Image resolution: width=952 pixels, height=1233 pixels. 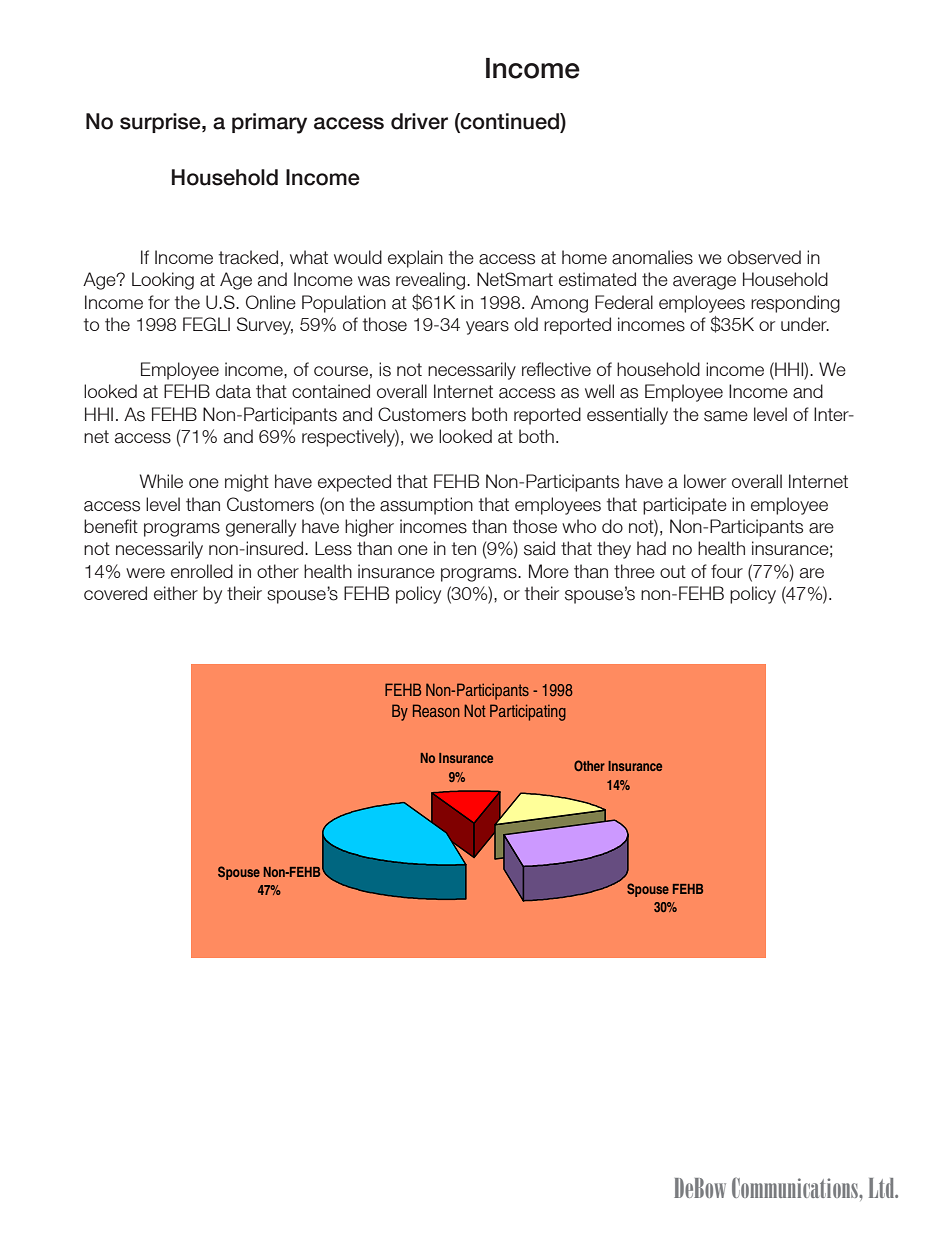 I want to click on observed, so click(x=764, y=257).
